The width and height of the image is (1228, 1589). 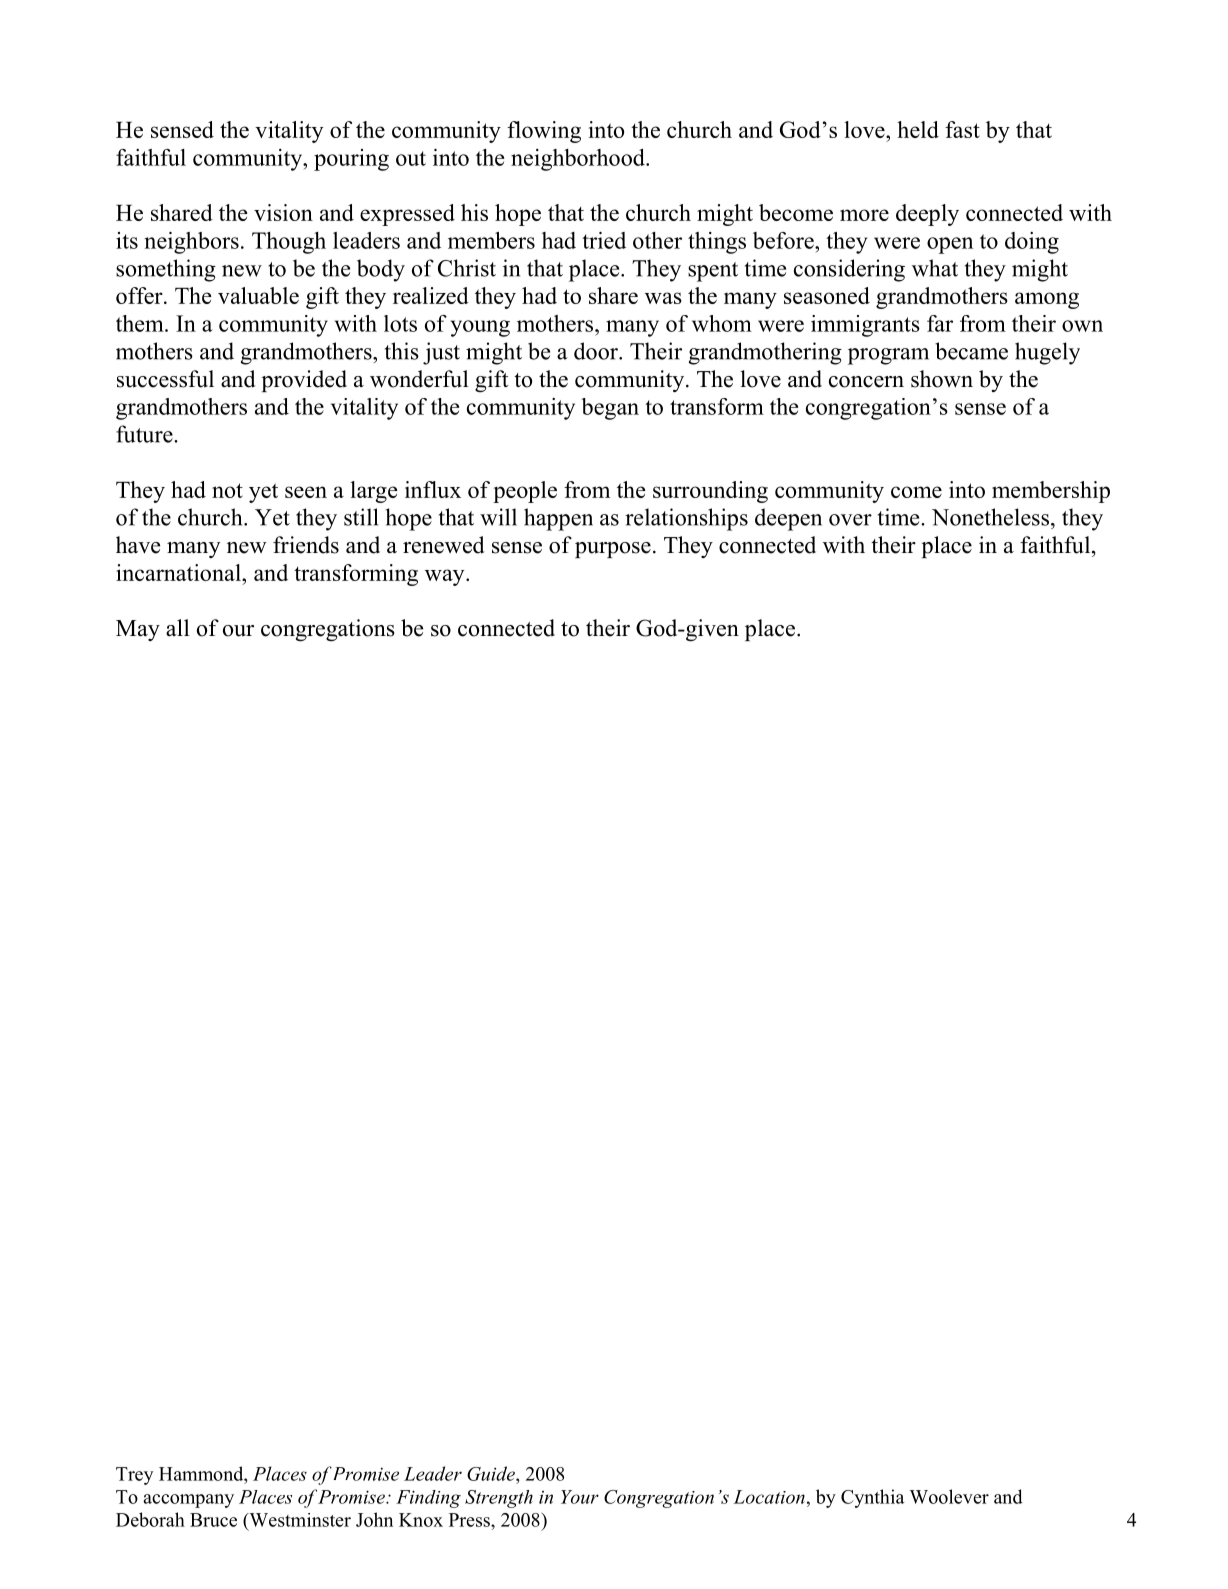 What do you see at coordinates (918, 129) in the image?
I see `held` at bounding box center [918, 129].
